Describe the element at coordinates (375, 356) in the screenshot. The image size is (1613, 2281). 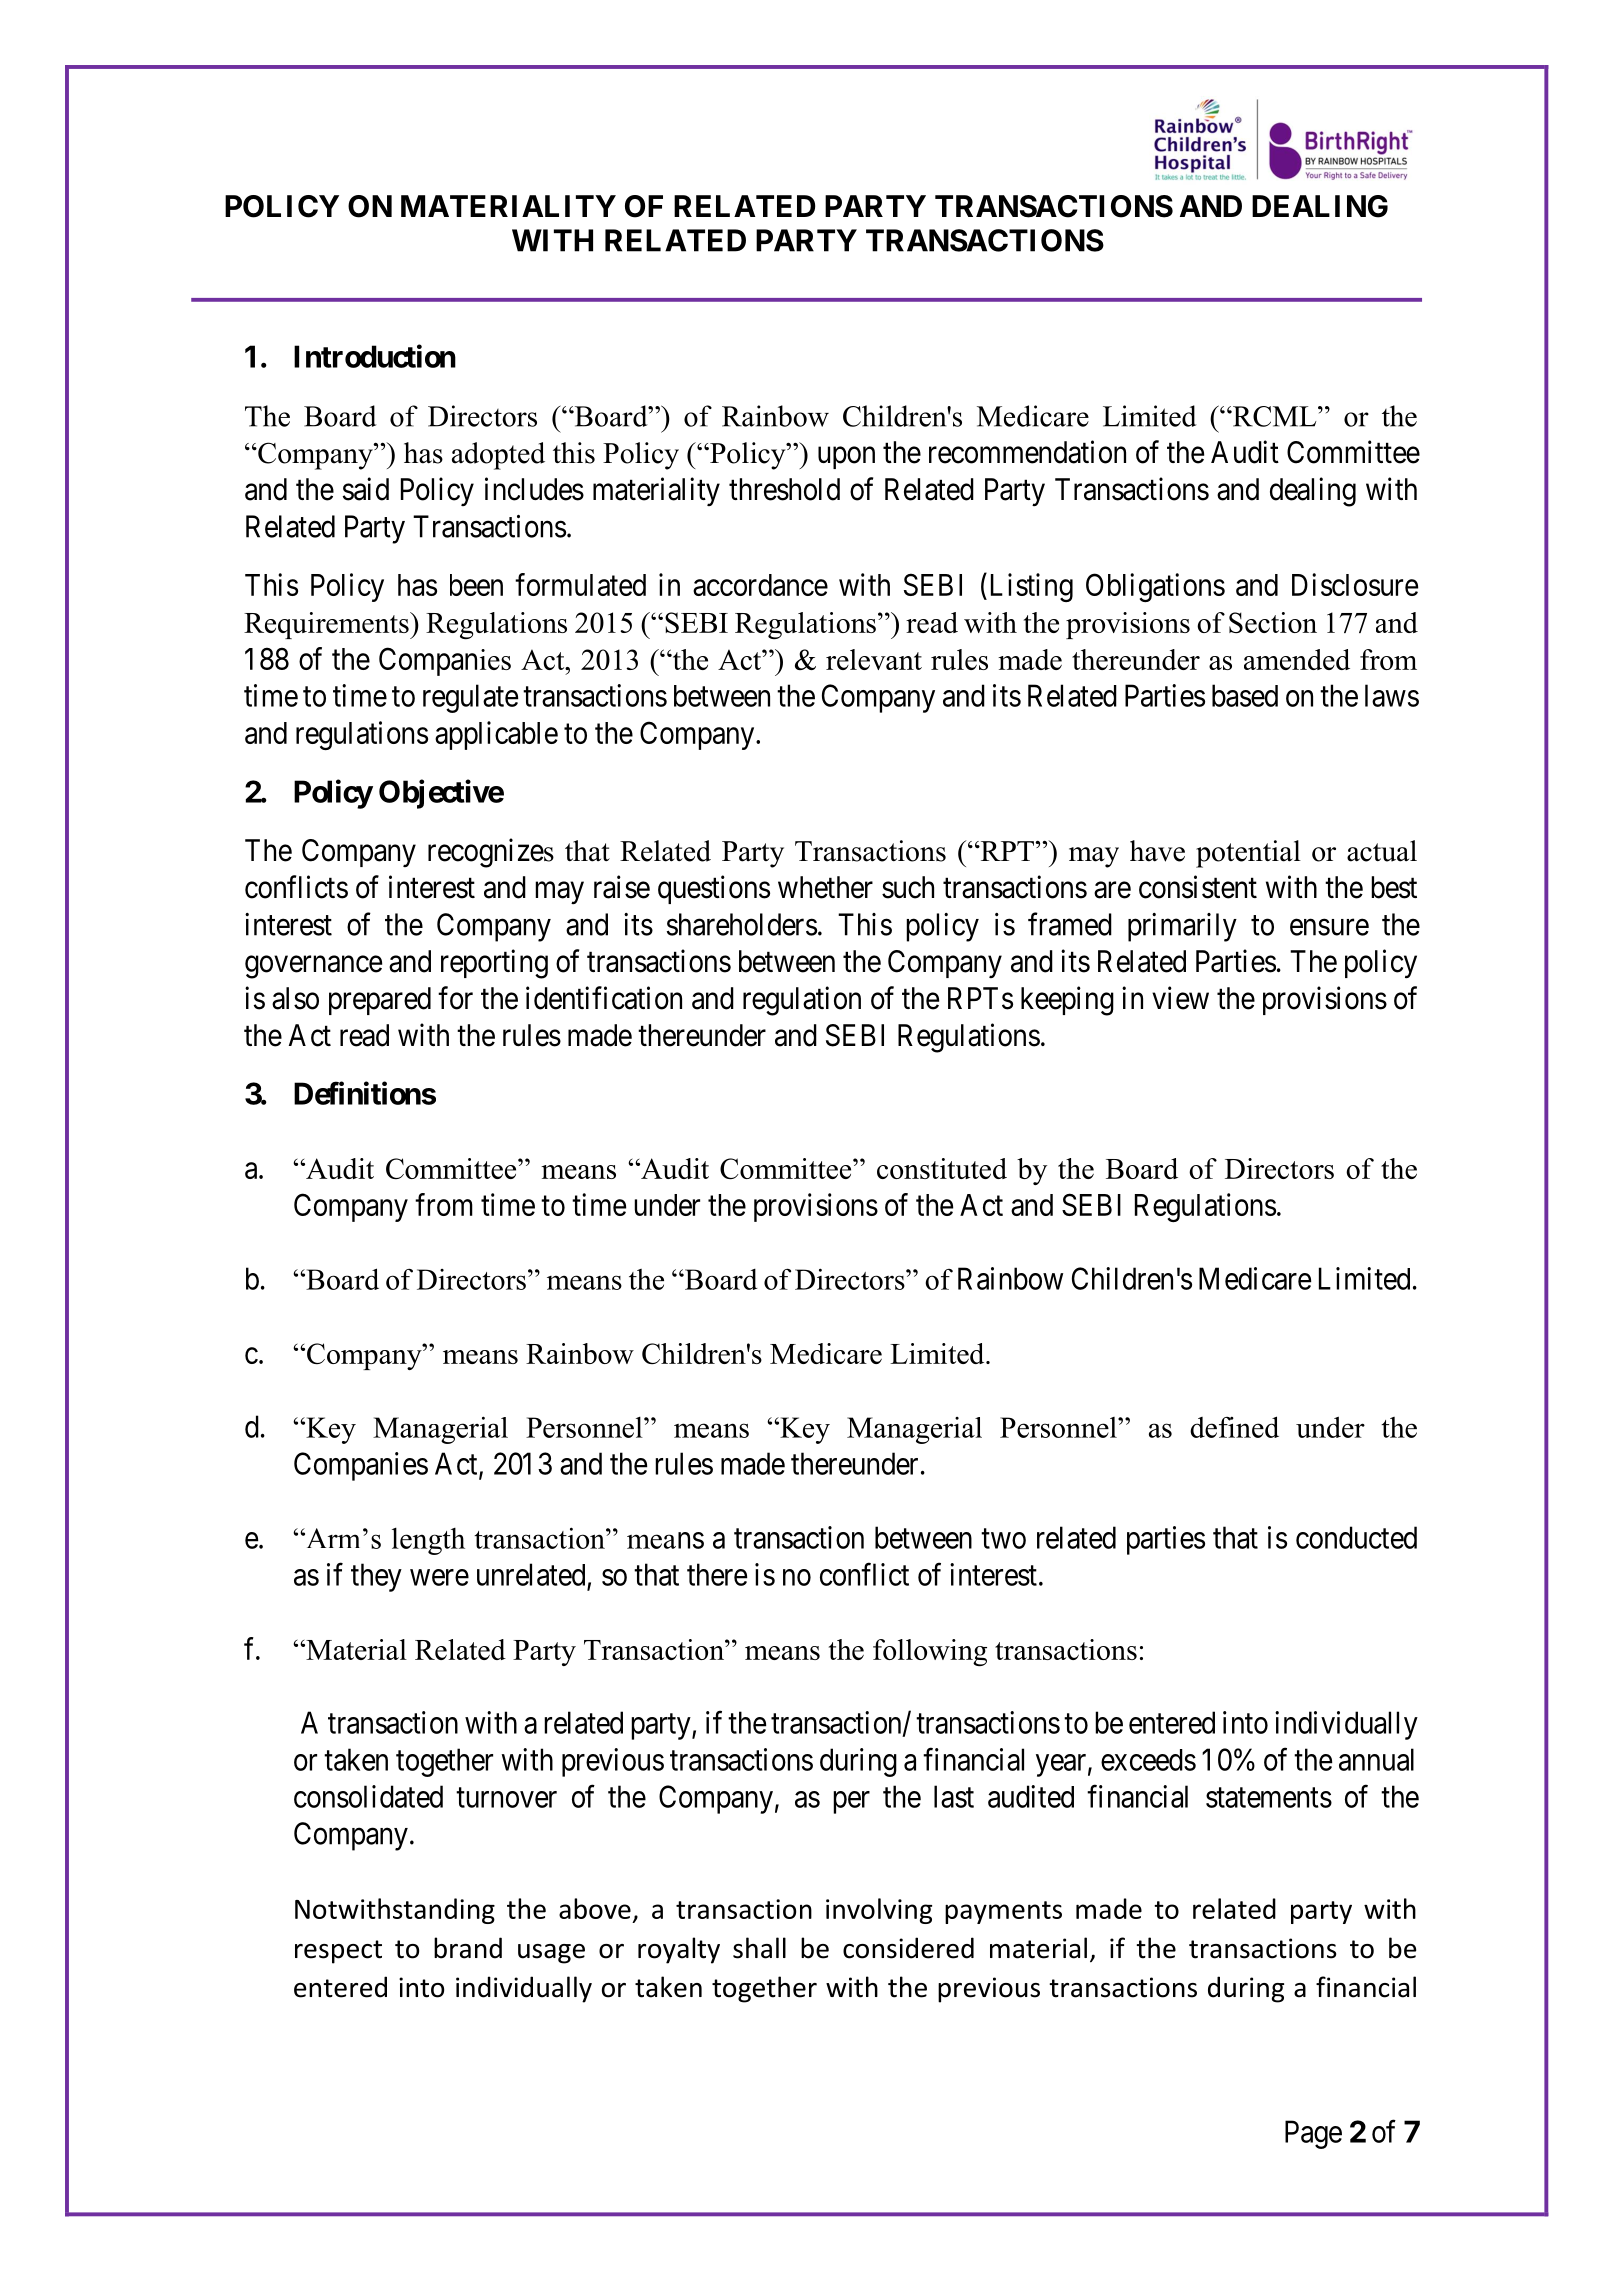
I see `Introduction` at that location.
